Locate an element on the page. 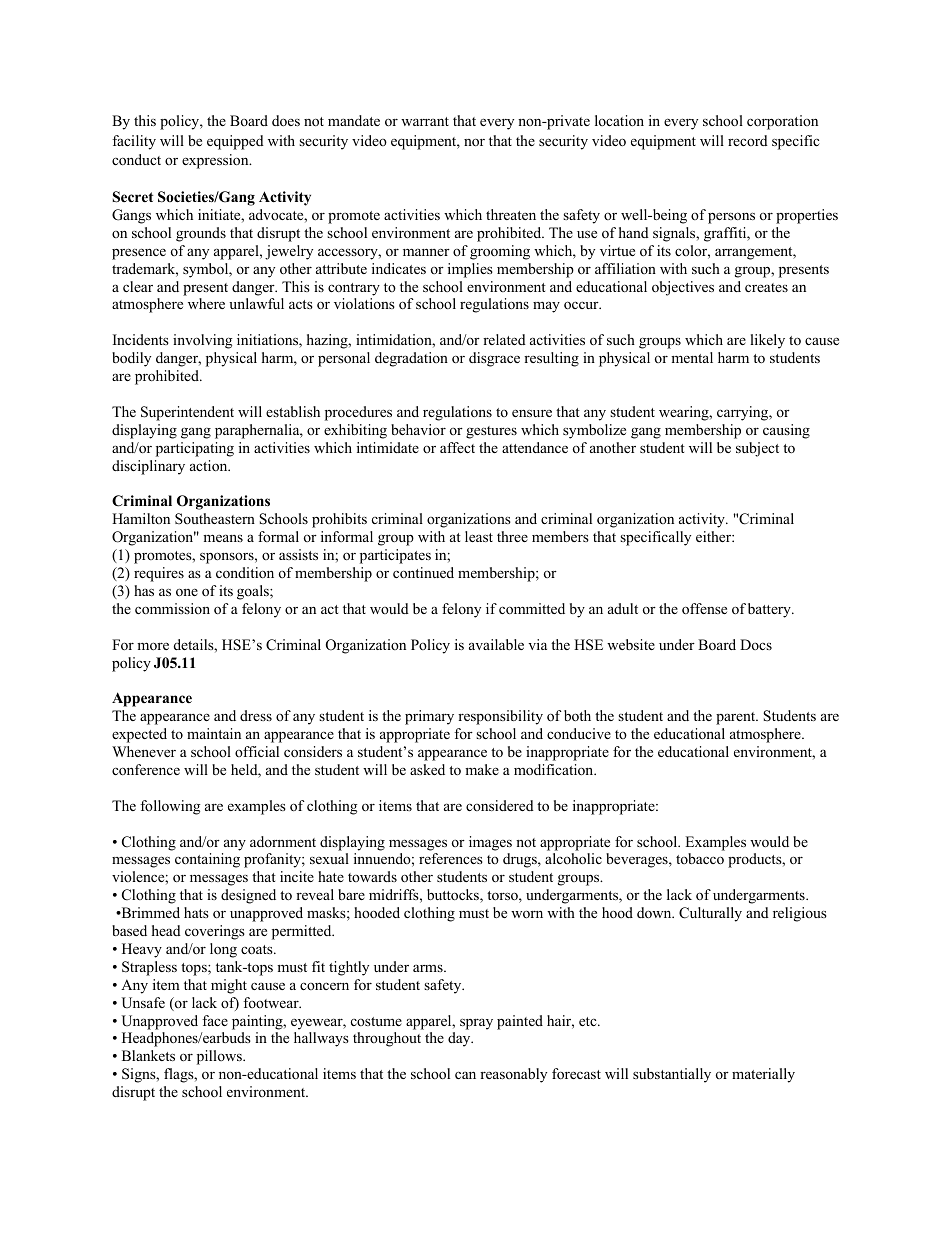 Image resolution: width=952 pixels, height=1233 pixels. record is located at coordinates (748, 140).
